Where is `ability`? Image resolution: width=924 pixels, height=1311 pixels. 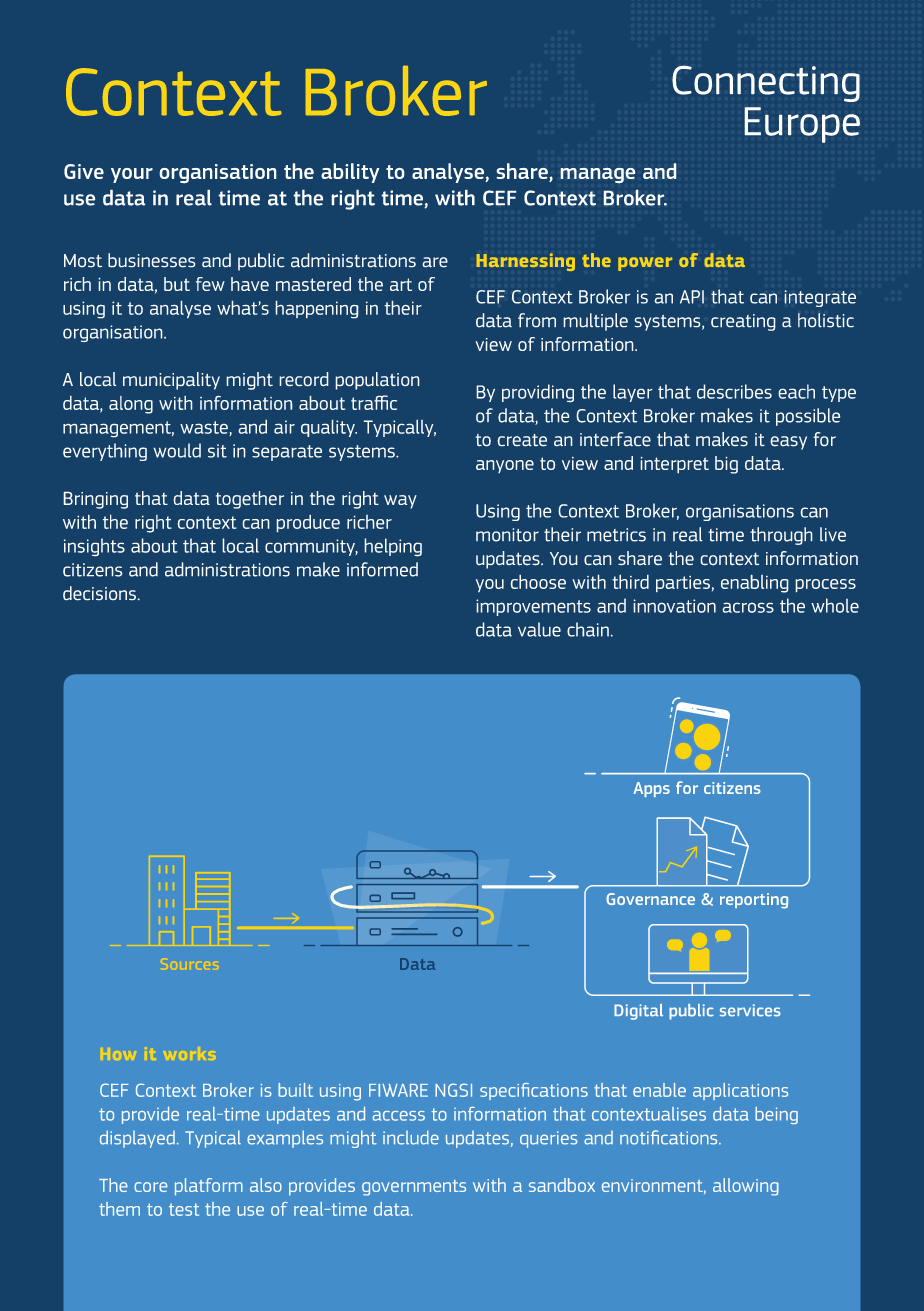
ability is located at coordinates (350, 173).
